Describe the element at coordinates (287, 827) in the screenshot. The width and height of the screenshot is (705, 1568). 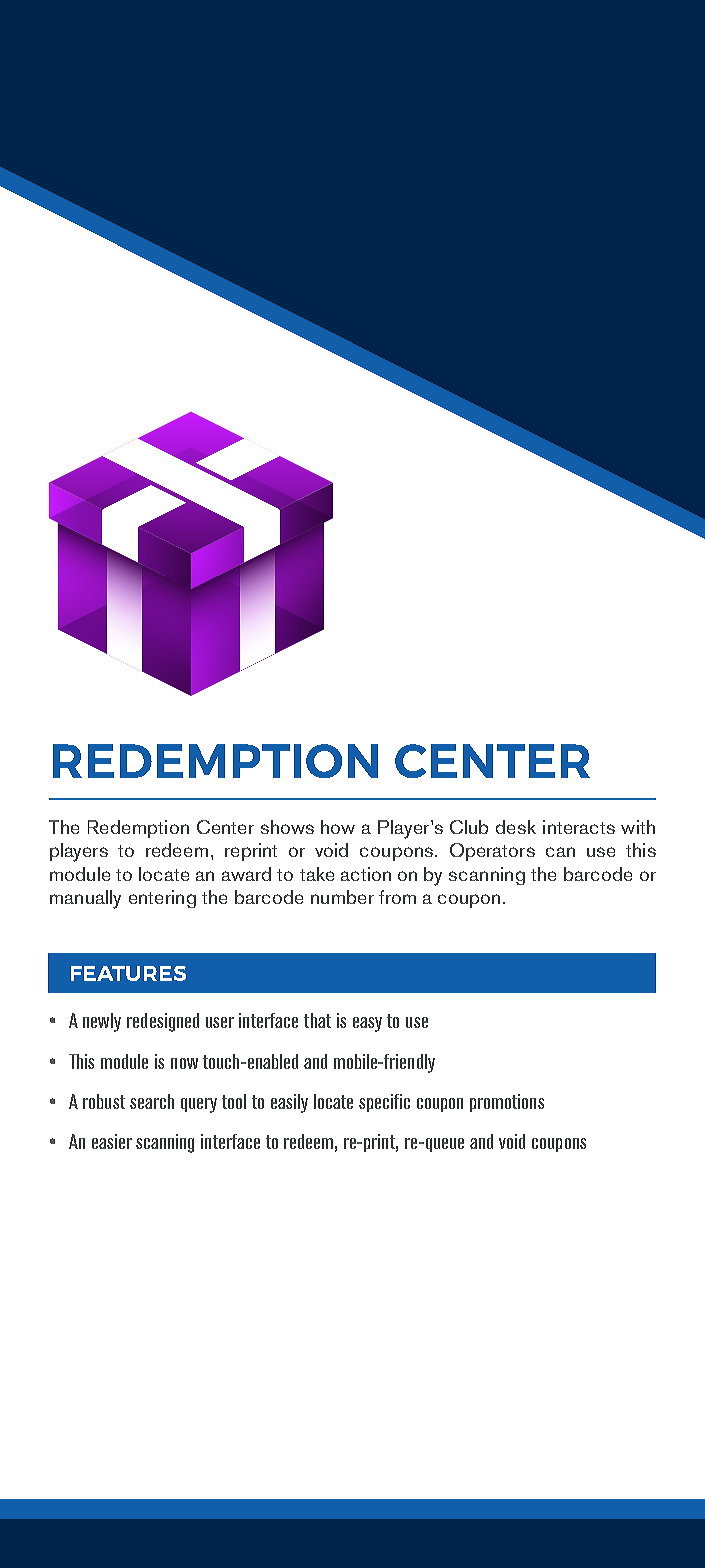
I see `shows` at that location.
